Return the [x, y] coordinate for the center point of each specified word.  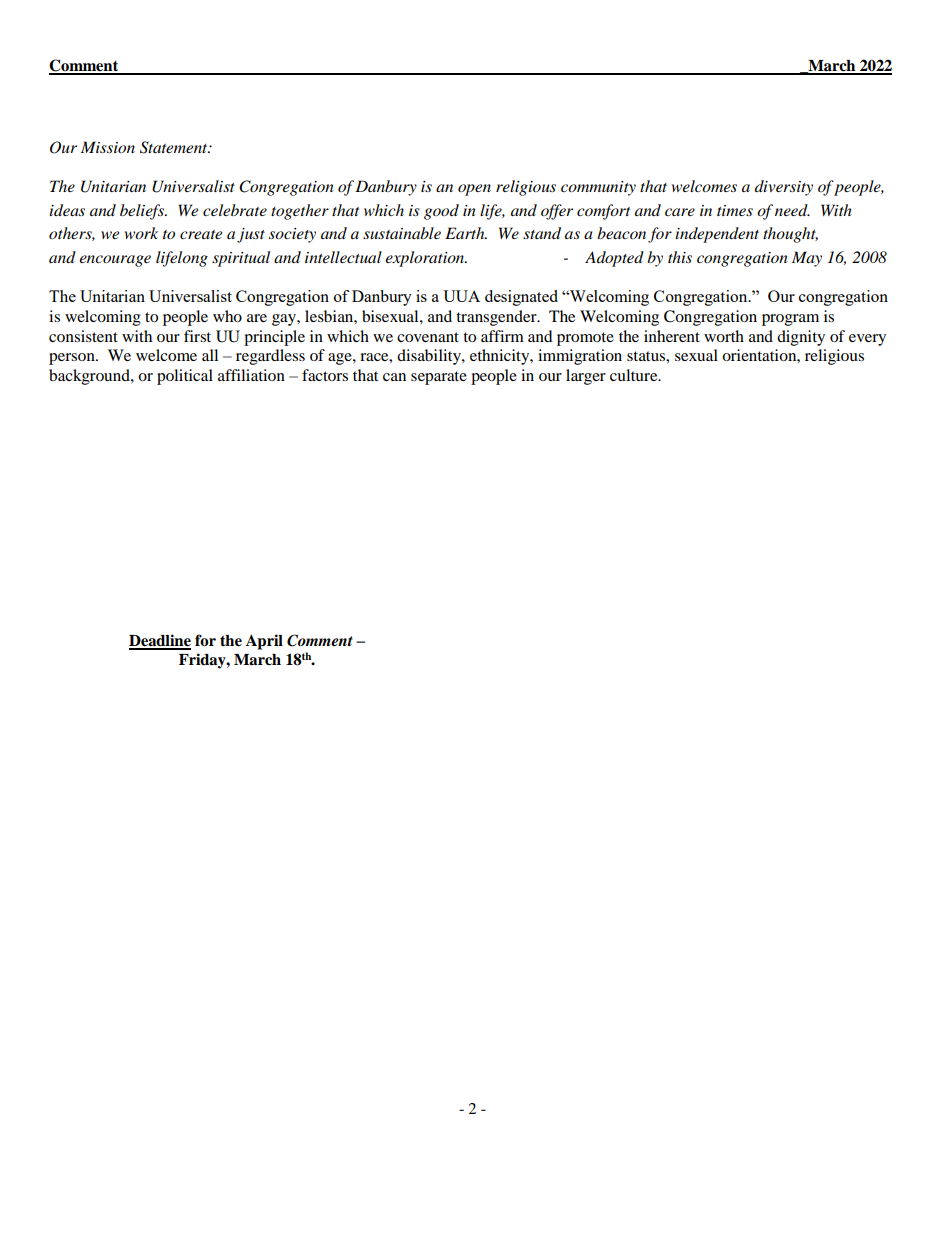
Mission [108, 147]
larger [586, 377]
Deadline [160, 641]
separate [439, 378]
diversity [784, 188]
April [264, 642]
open [474, 190]
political [185, 377]
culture [635, 375]
